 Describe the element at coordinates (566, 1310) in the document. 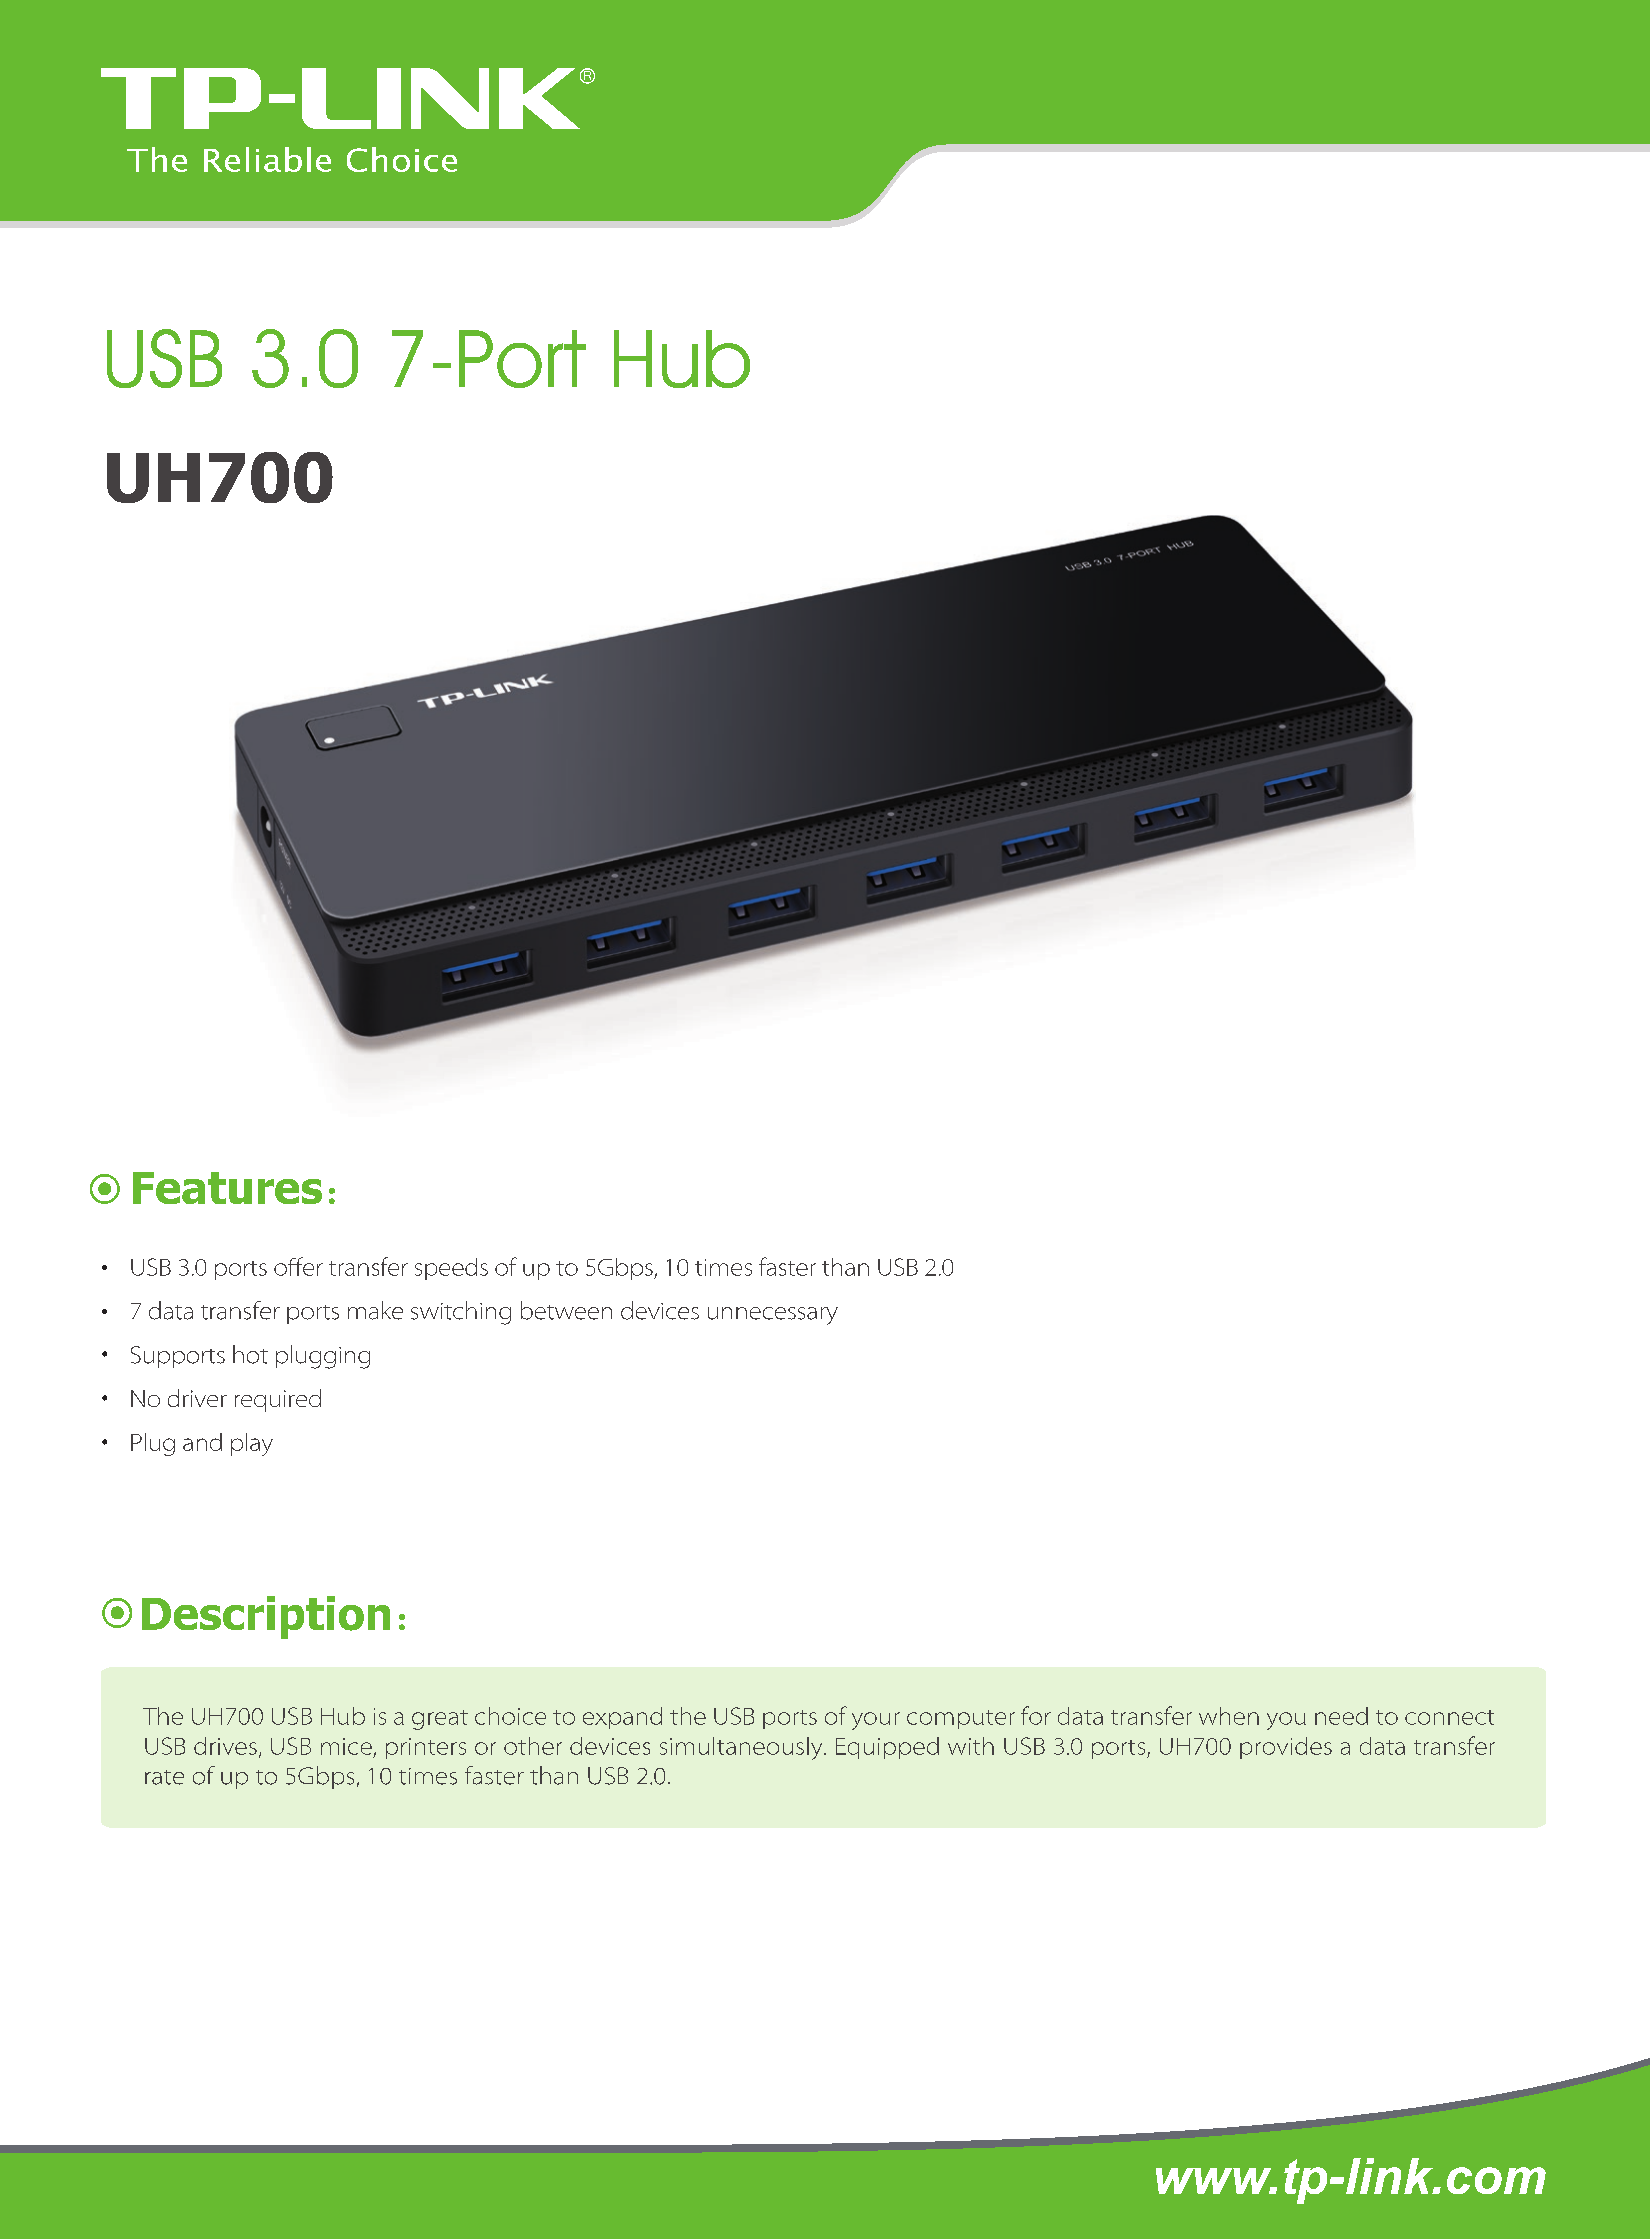

I see `between` at that location.
